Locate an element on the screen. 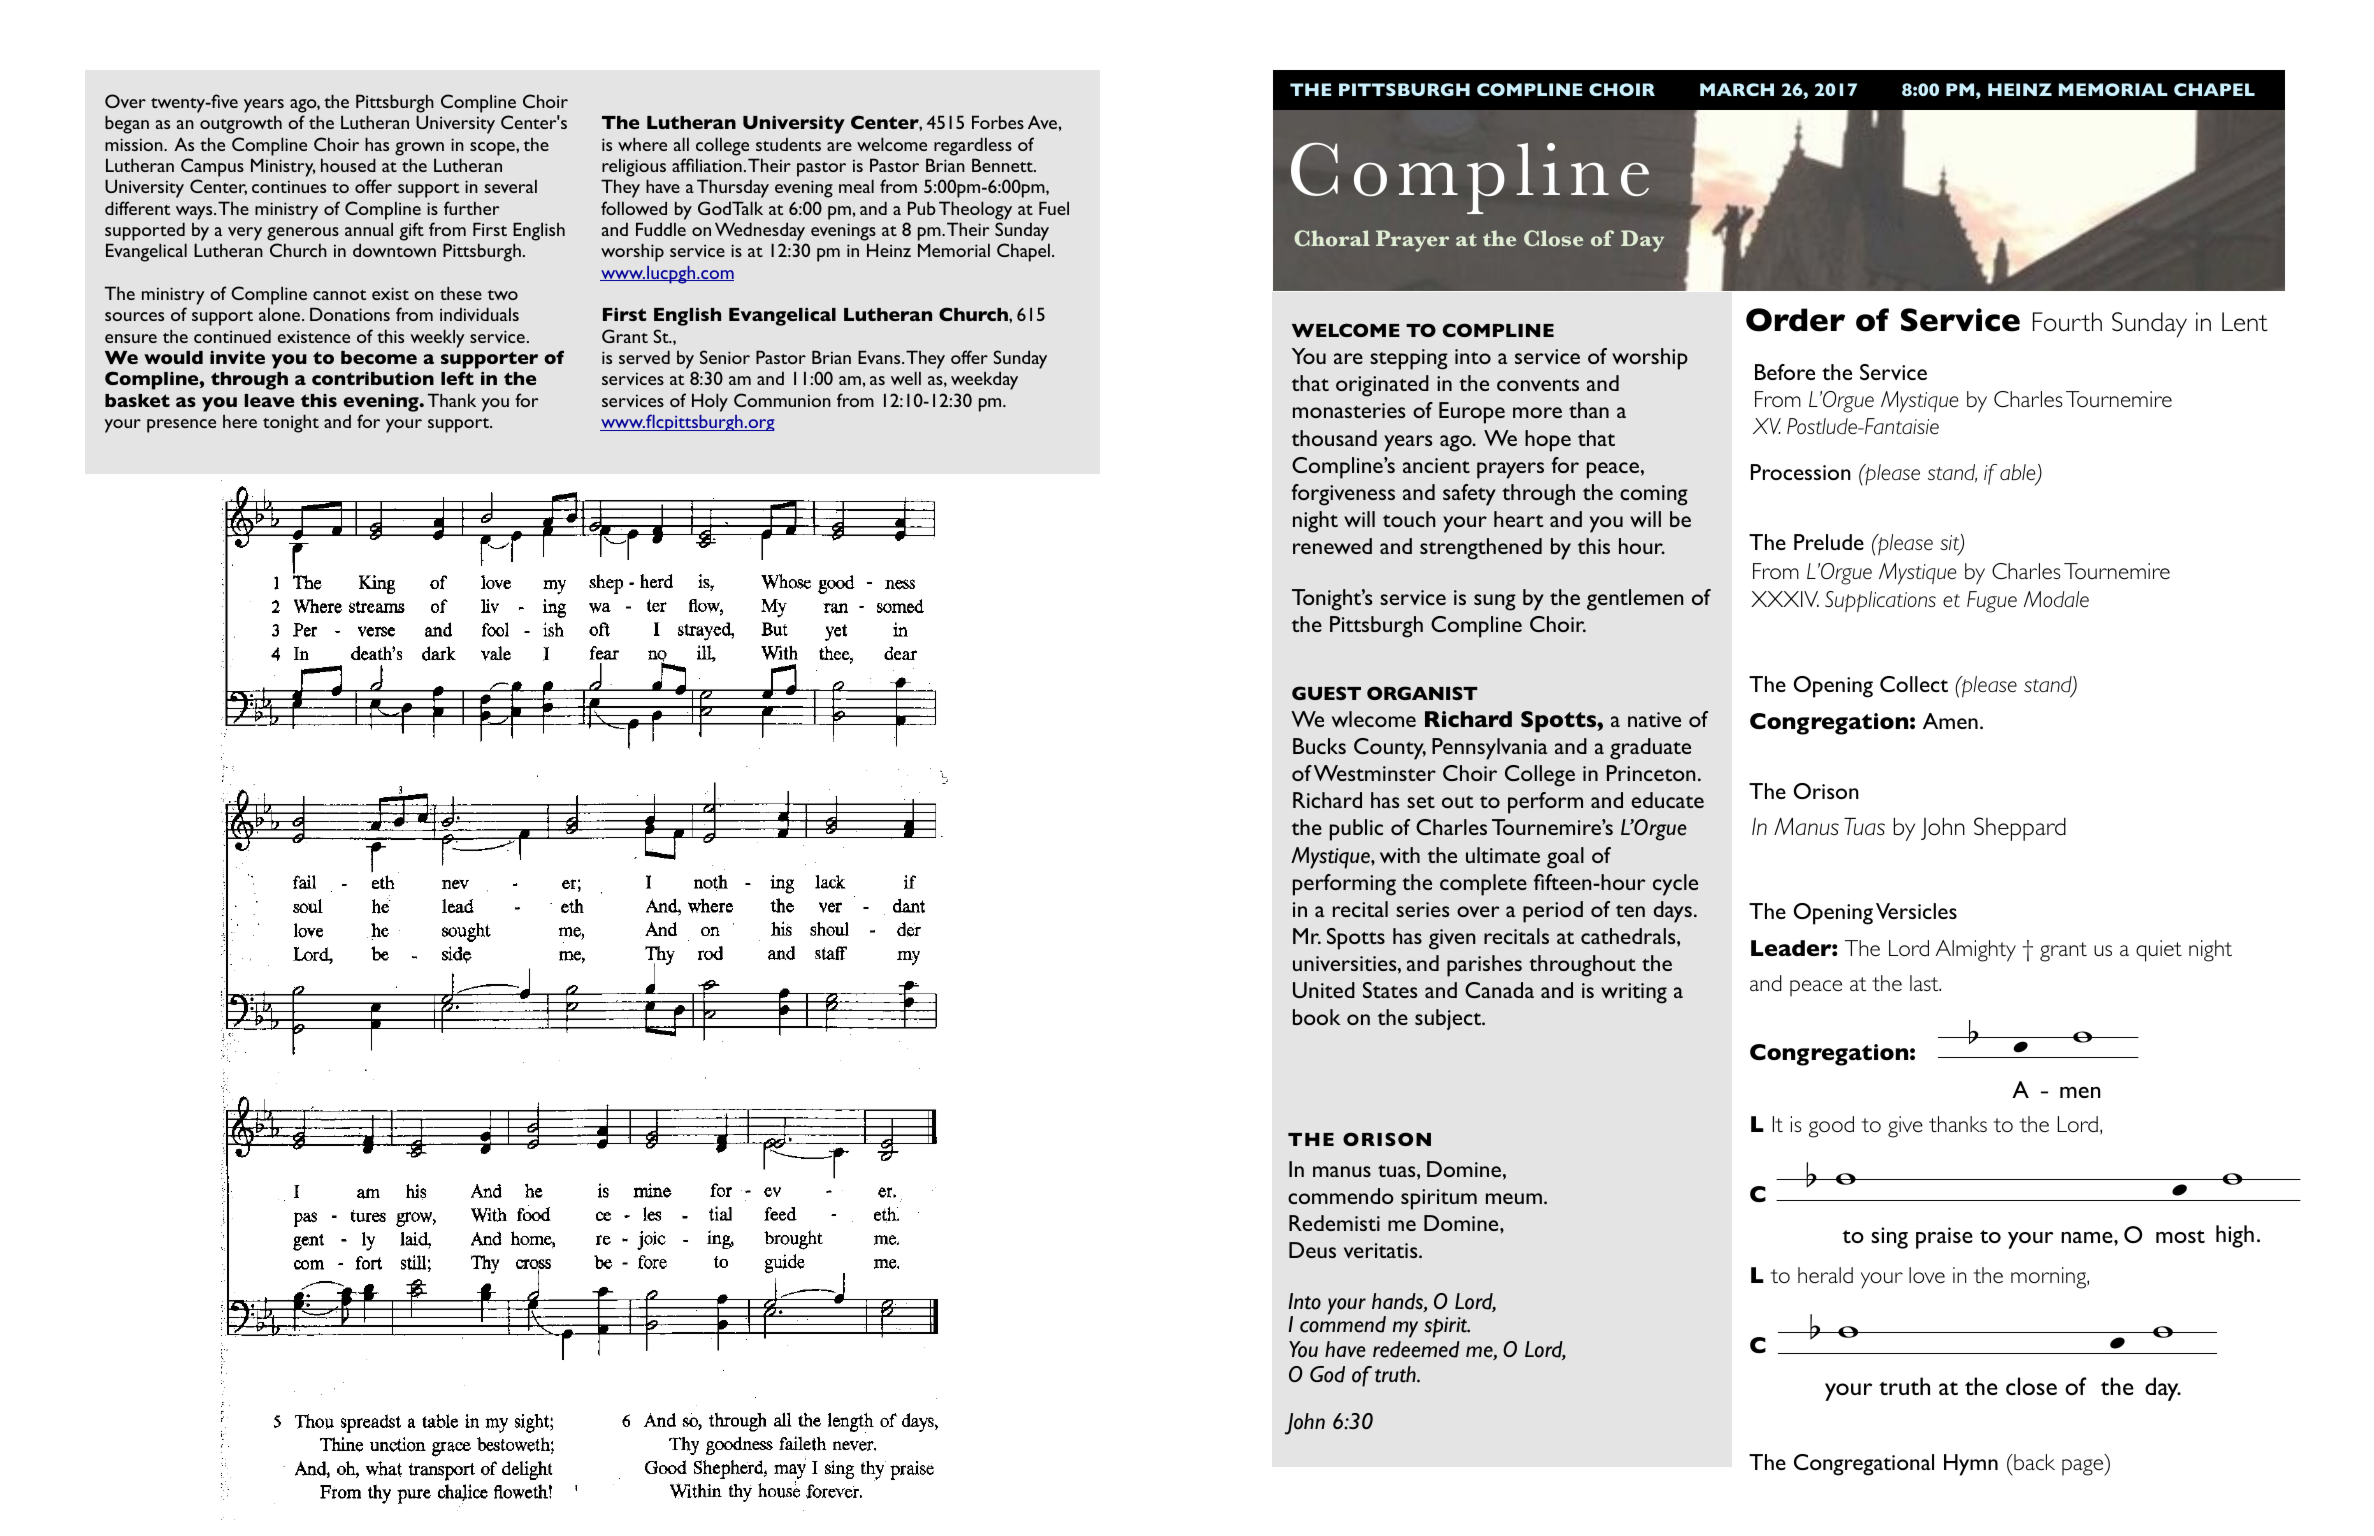  grown is located at coordinates (419, 149).
